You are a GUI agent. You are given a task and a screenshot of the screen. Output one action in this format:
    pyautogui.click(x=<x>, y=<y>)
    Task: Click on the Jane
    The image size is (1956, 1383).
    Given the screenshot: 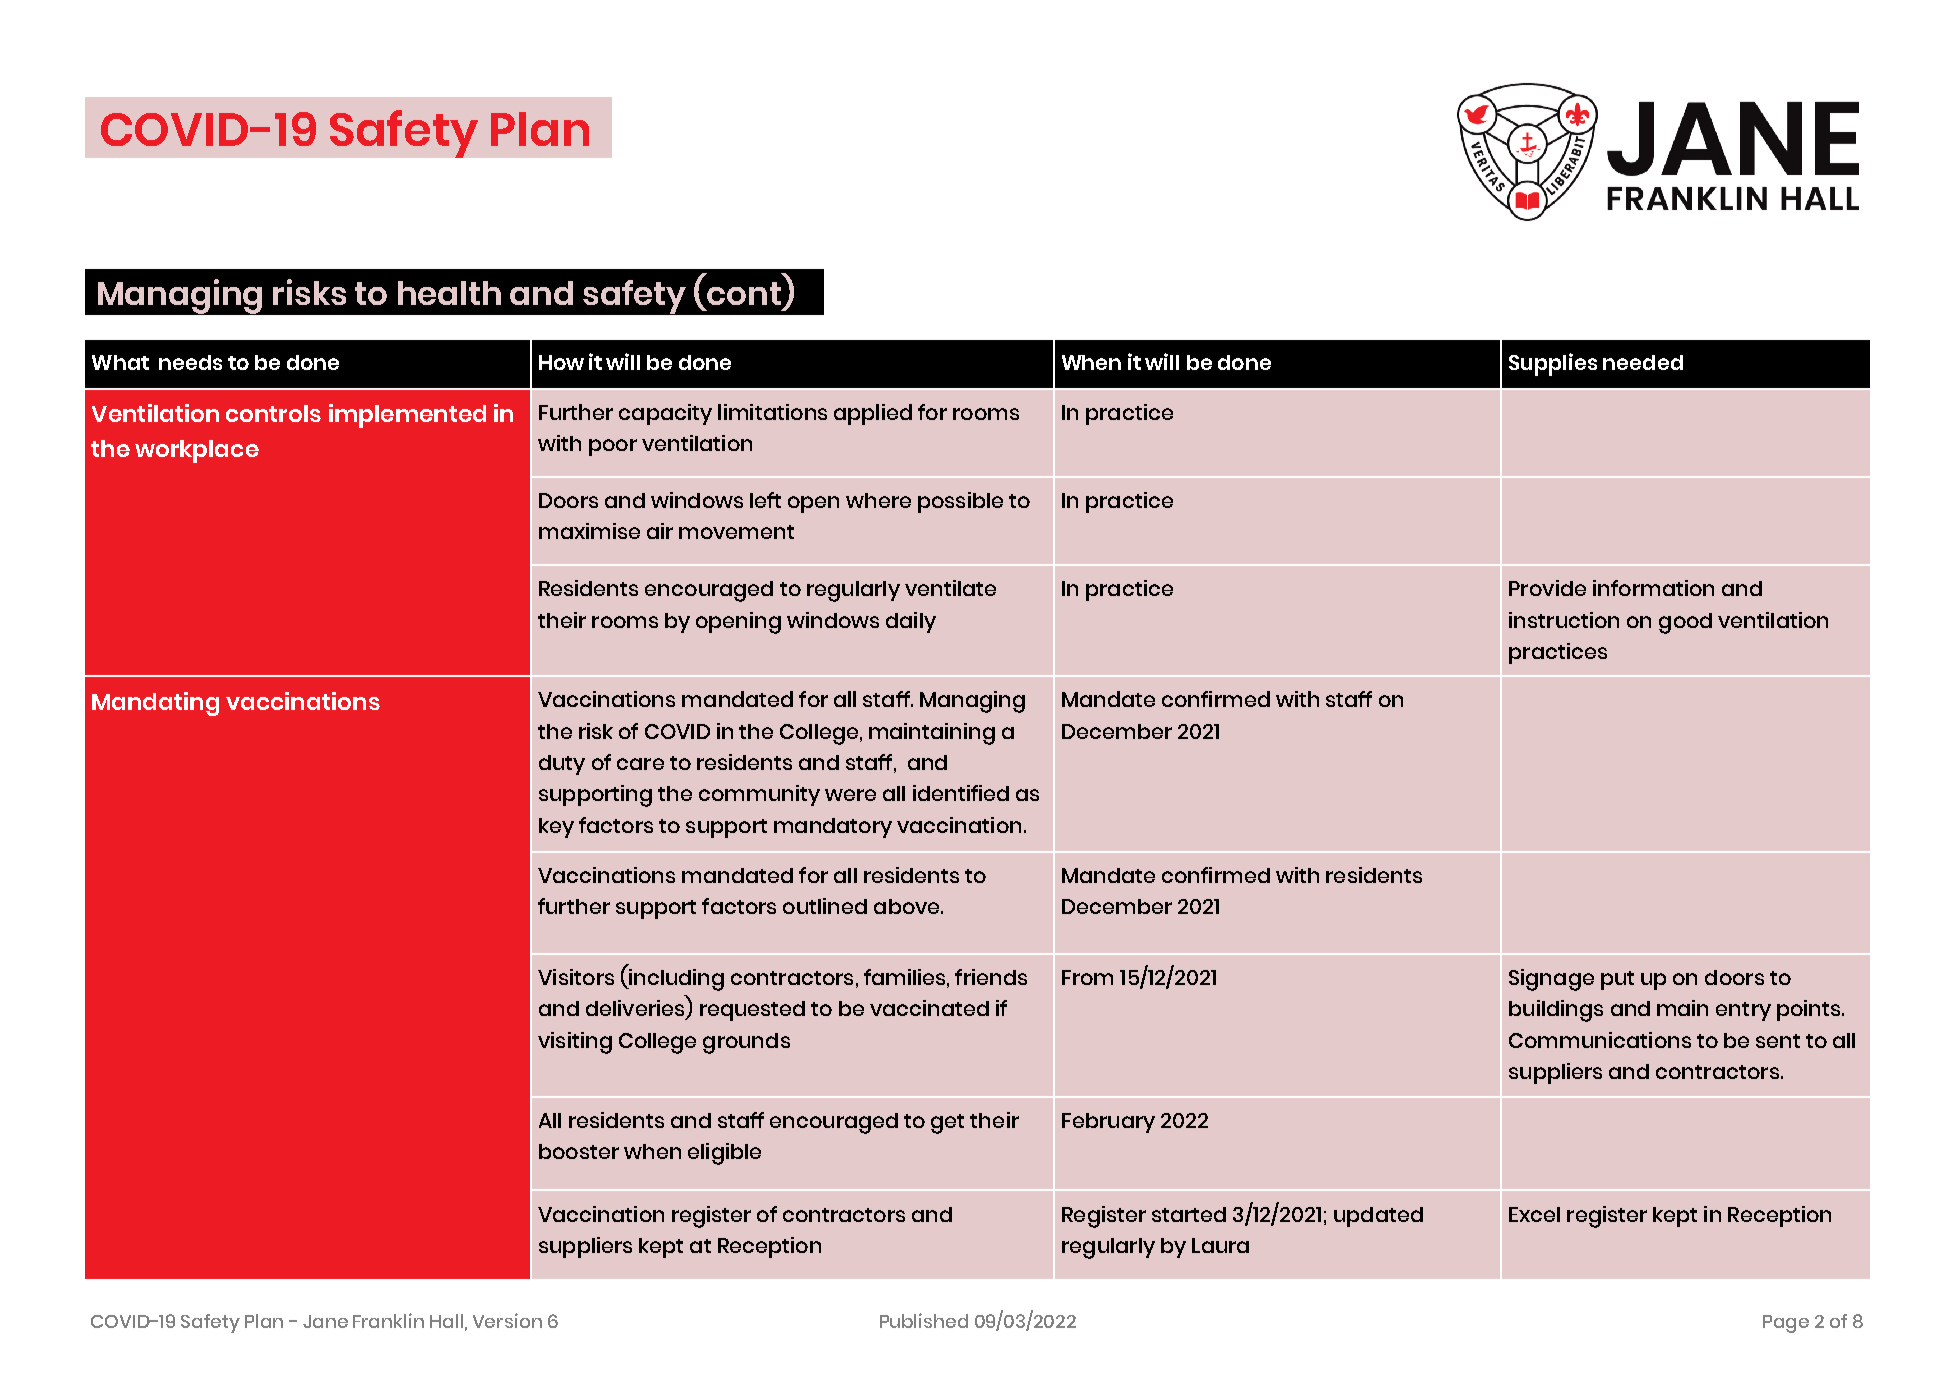 What is the action you would take?
    pyautogui.click(x=325, y=1321)
